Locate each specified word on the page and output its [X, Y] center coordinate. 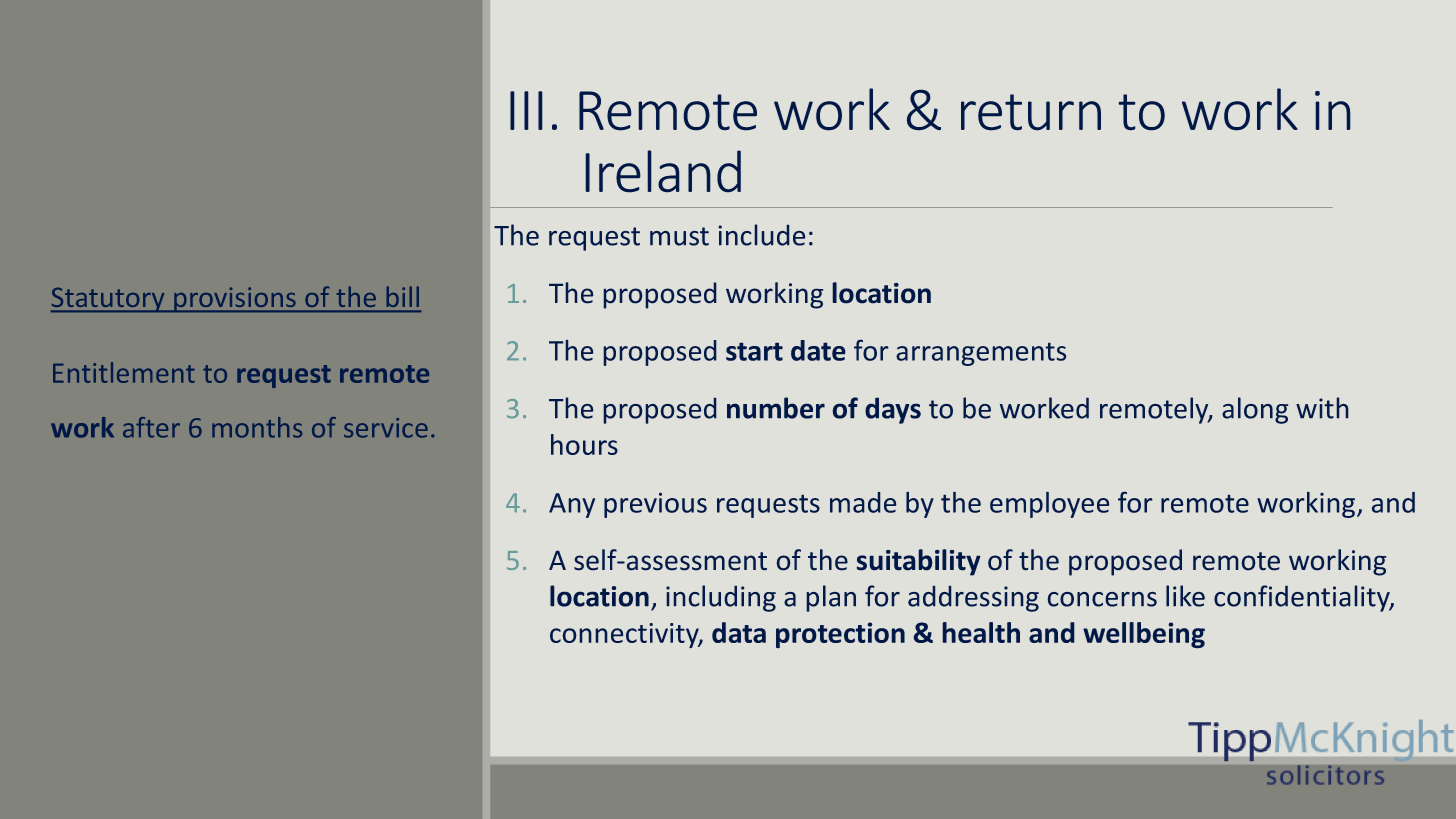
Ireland [663, 171]
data [739, 632]
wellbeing [1144, 635]
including [721, 598]
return [1031, 112]
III [526, 110]
